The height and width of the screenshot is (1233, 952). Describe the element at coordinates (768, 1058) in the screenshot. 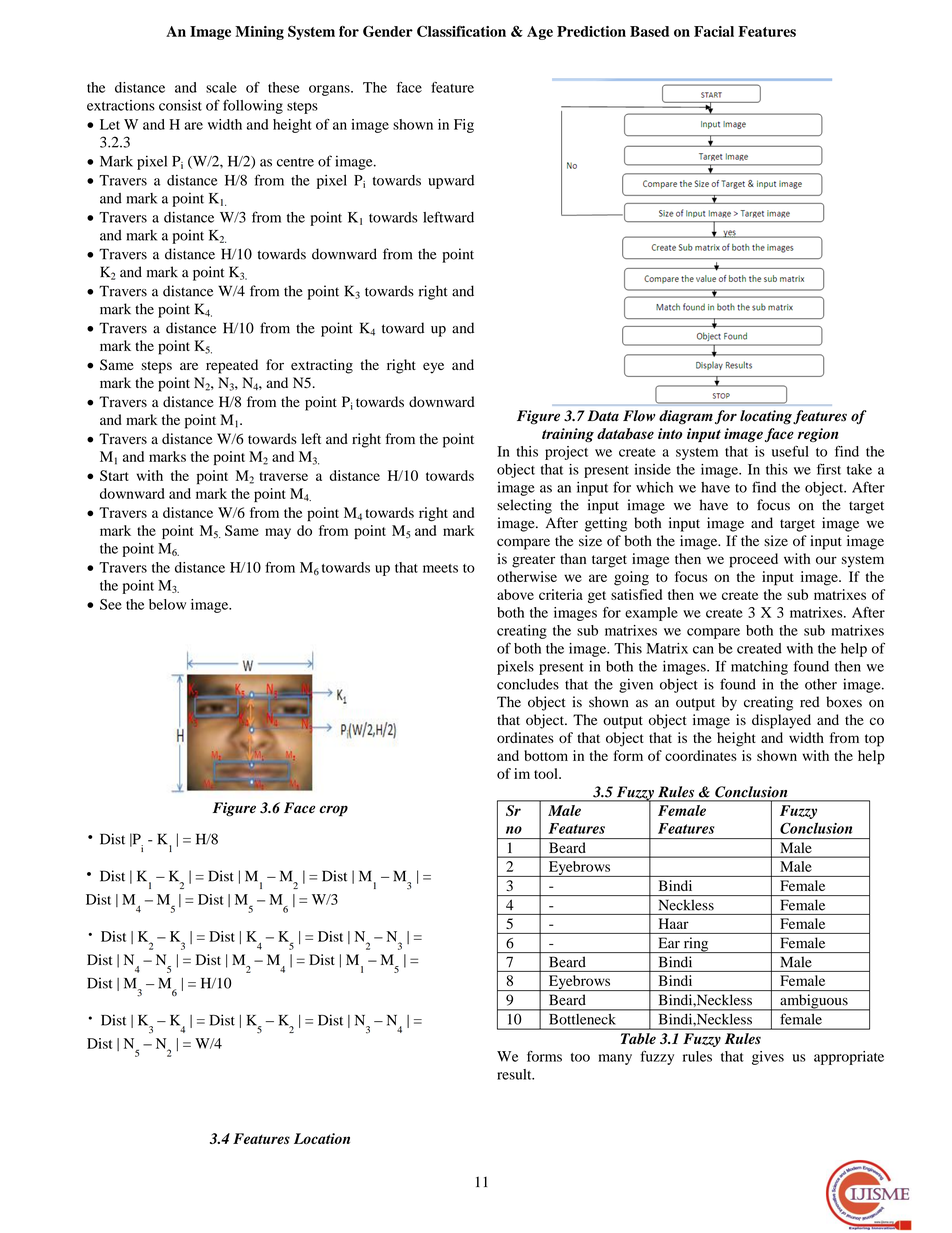

I see `gives` at that location.
